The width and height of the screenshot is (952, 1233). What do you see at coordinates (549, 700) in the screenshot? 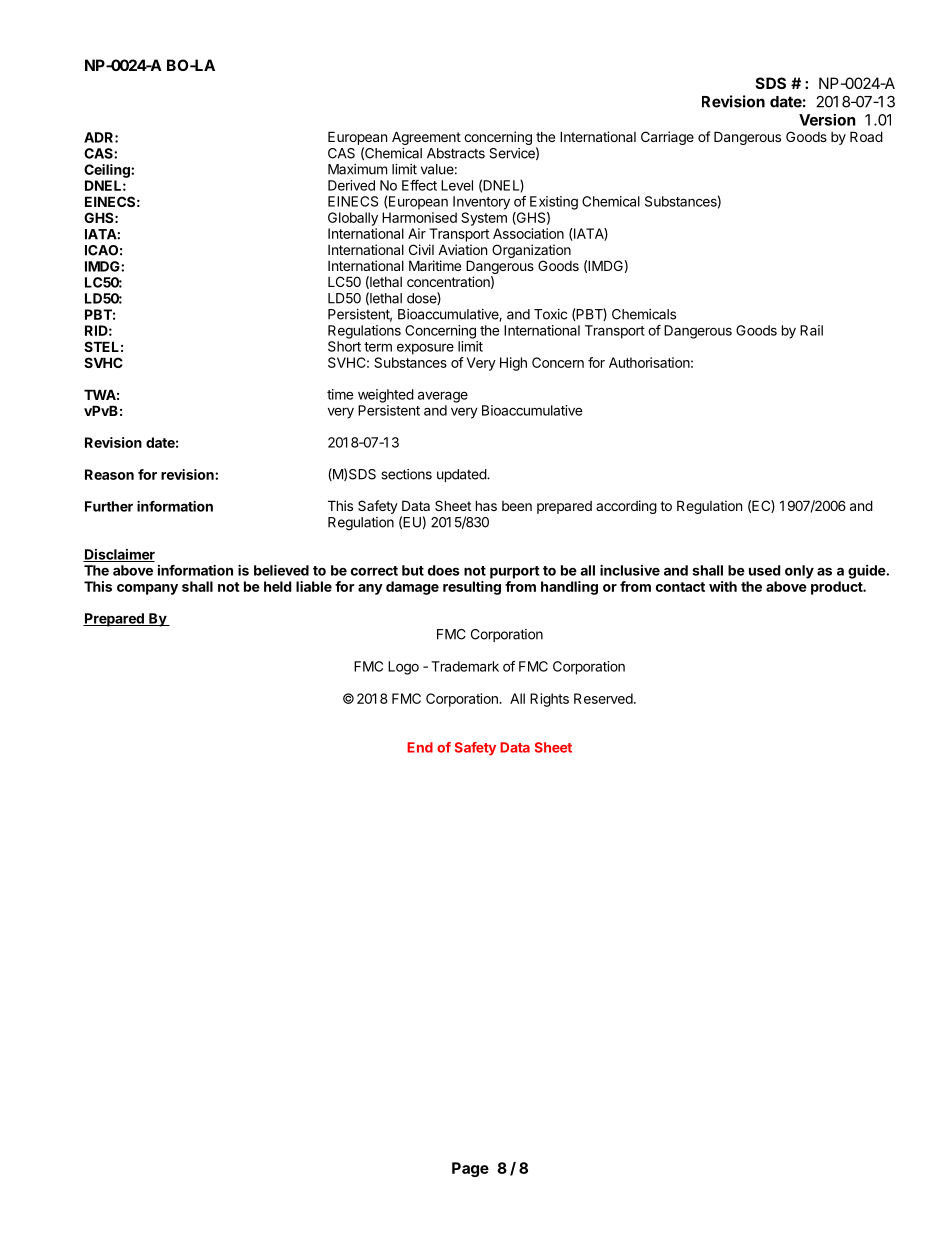
I see `Rights` at bounding box center [549, 700].
